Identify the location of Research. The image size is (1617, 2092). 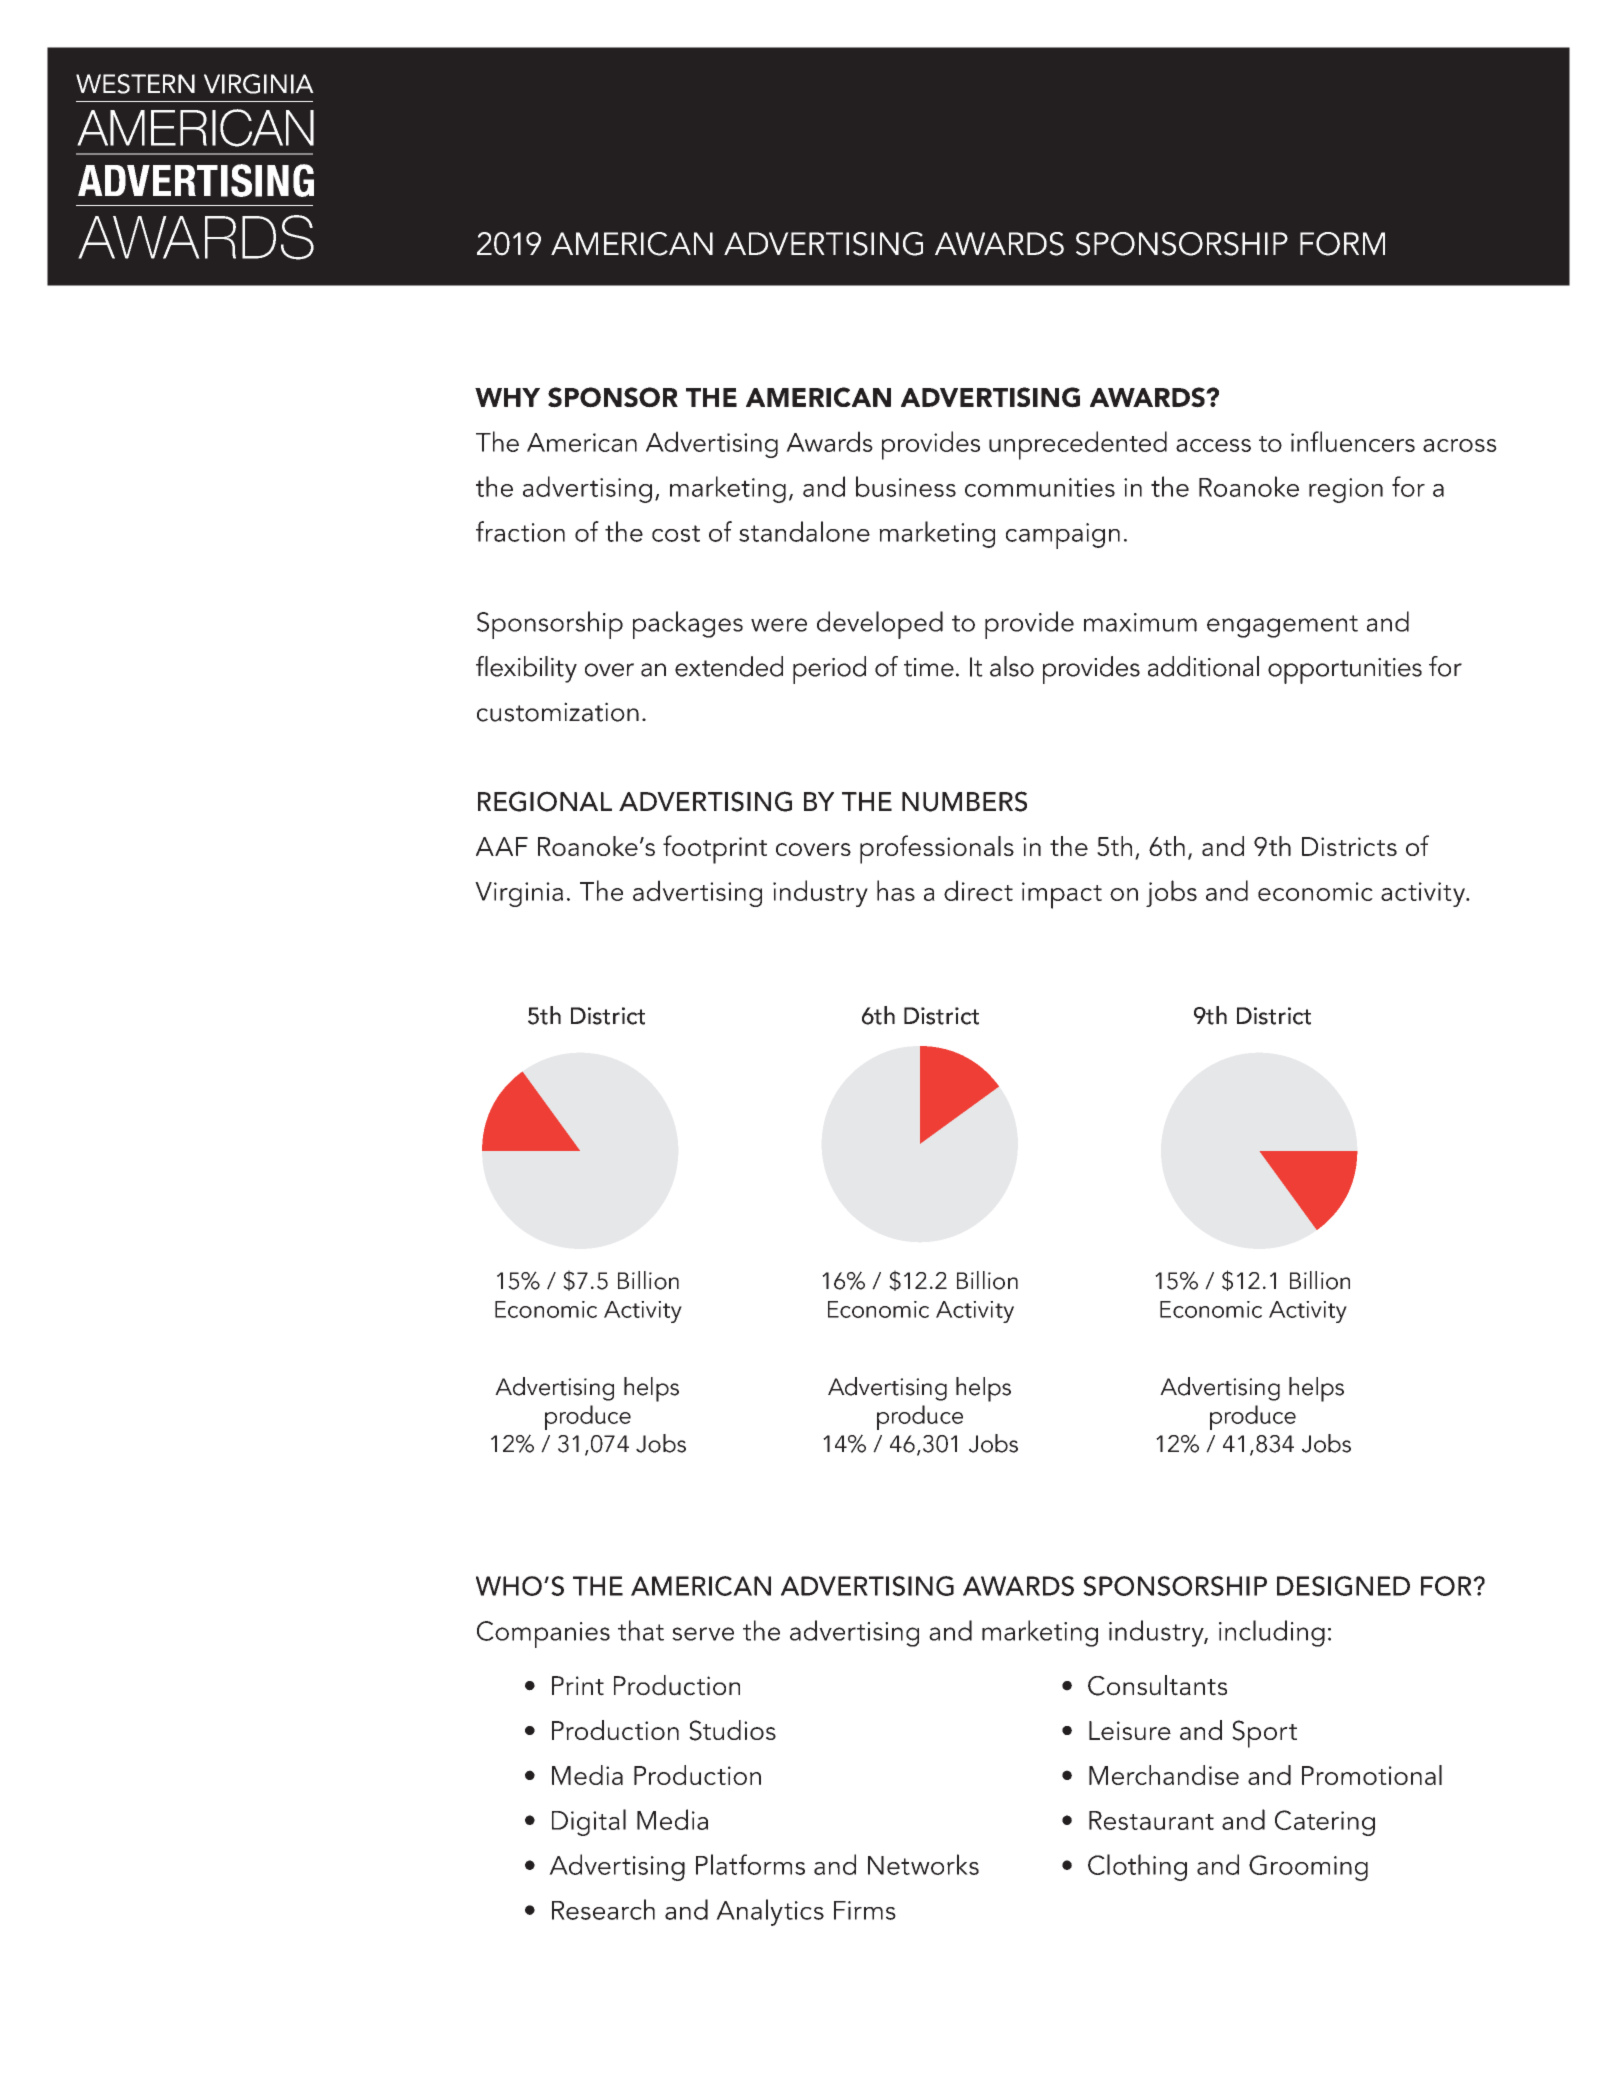
(603, 1909).
